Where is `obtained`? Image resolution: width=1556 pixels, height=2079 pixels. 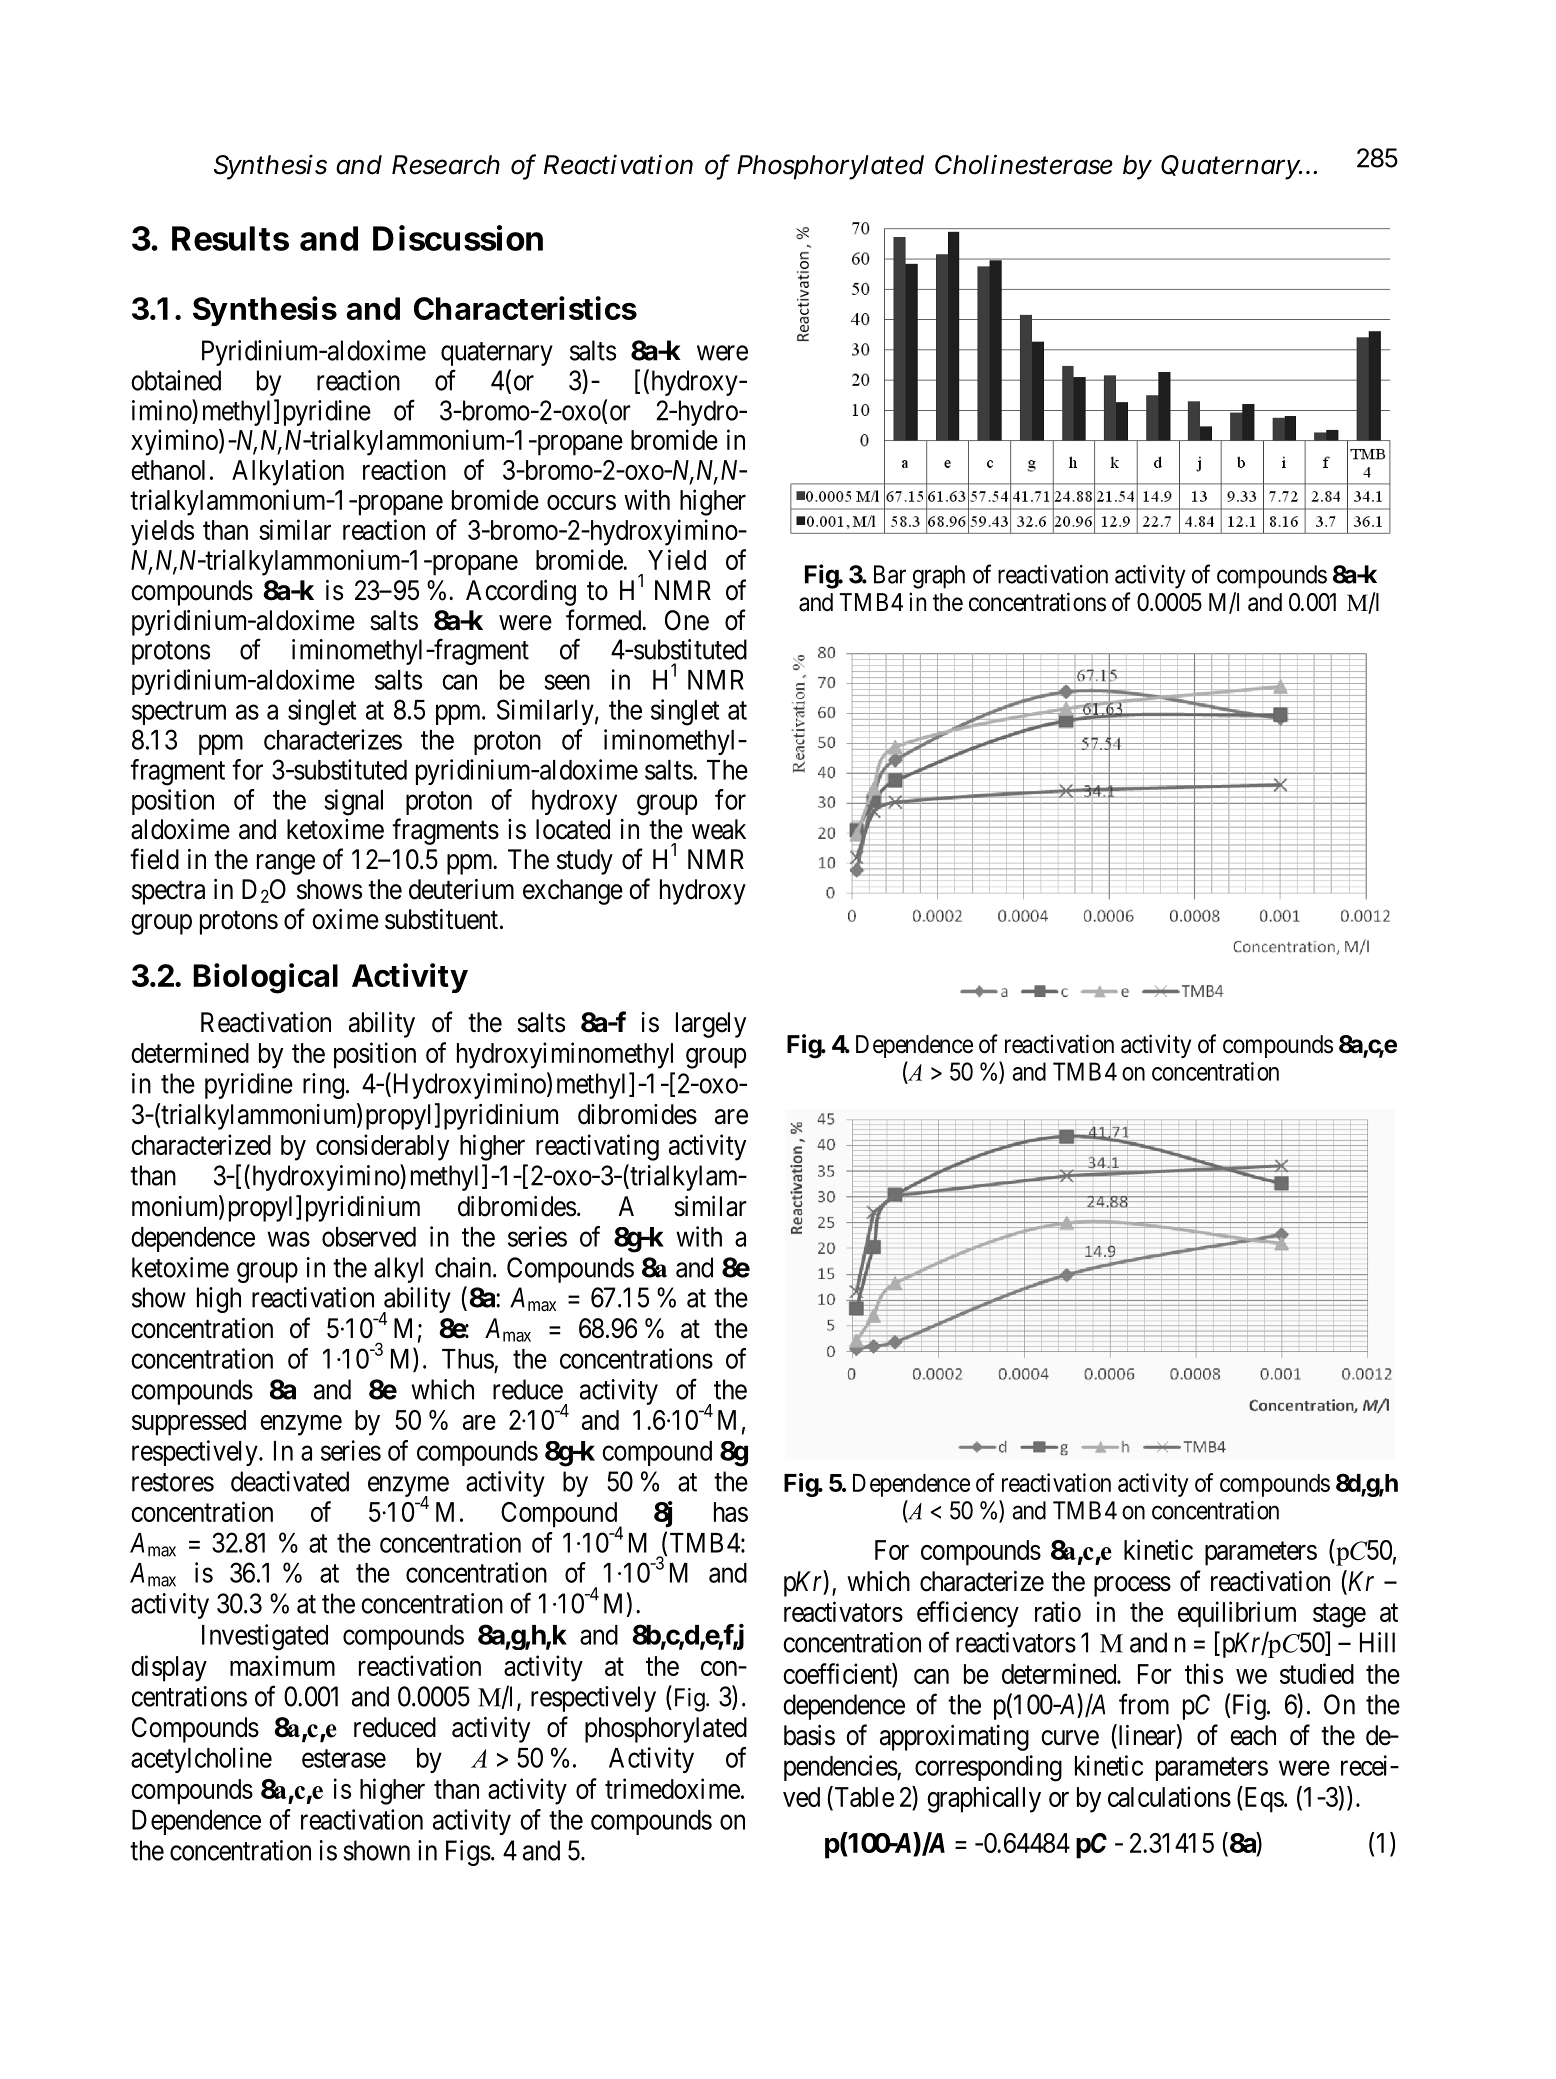 obtained is located at coordinates (176, 380).
